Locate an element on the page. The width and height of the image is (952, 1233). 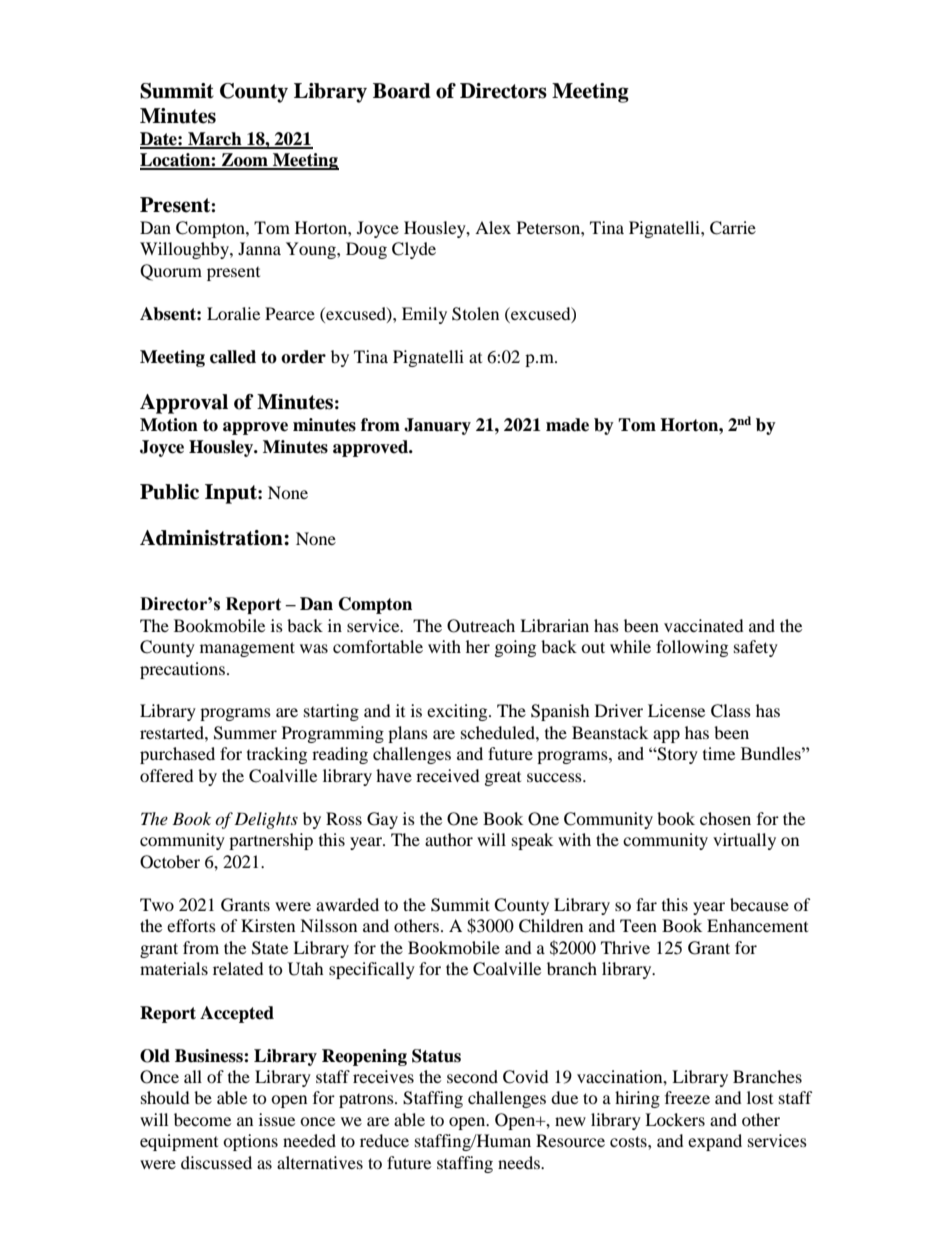
second is located at coordinates (472, 1076).
